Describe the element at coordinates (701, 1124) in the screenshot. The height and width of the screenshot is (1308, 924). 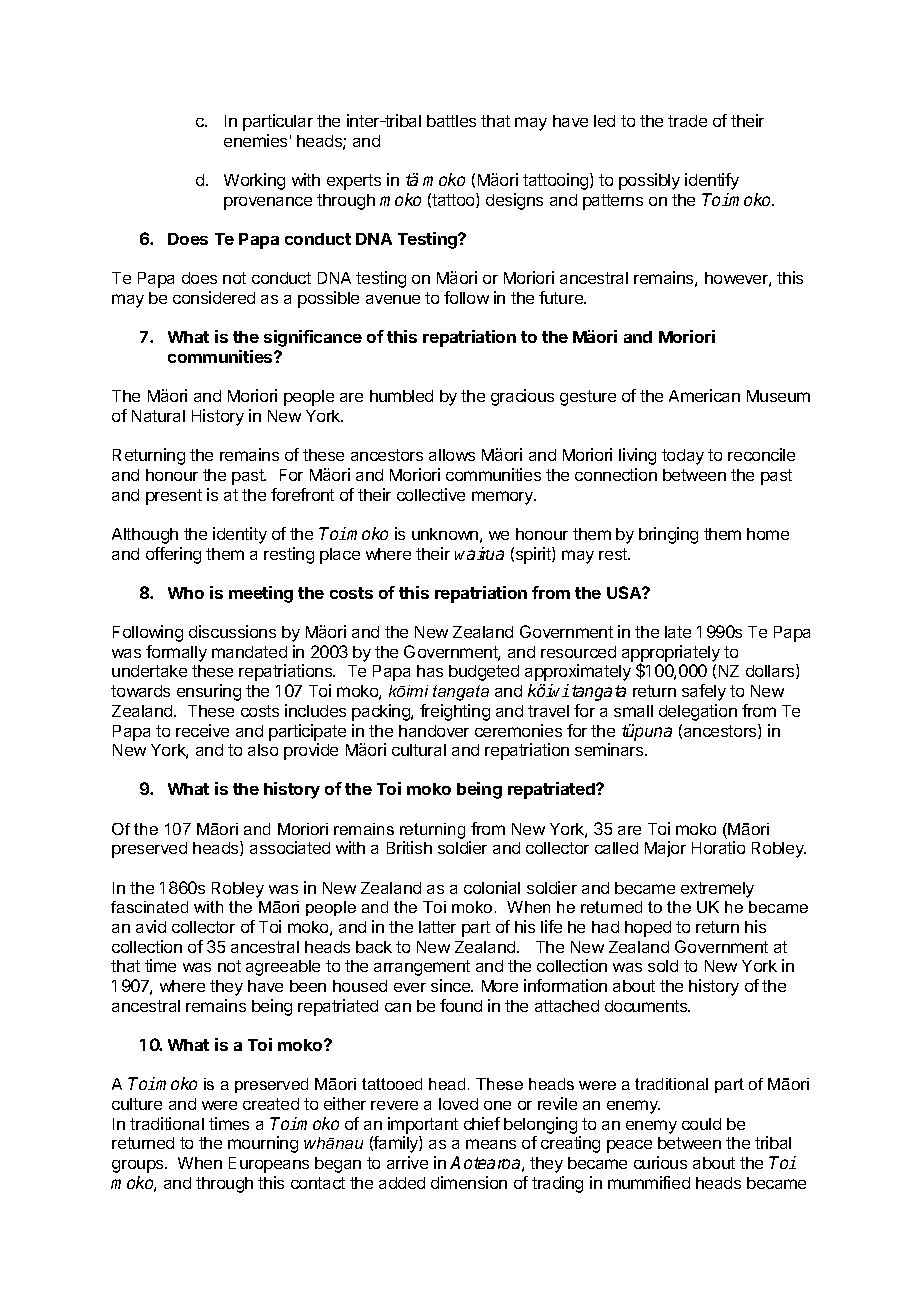
I see `could` at that location.
